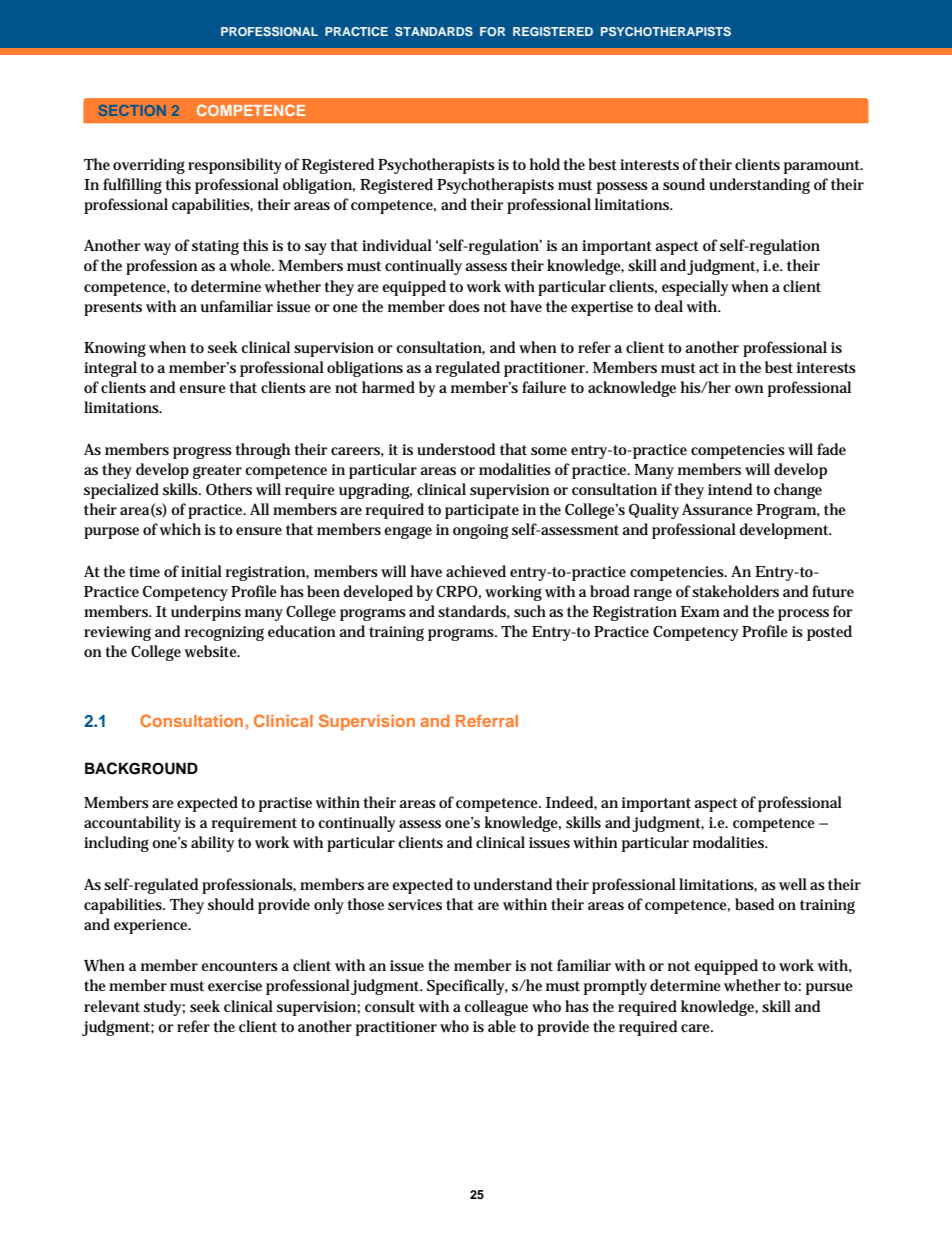  What do you see at coordinates (476, 571) in the screenshot?
I see `achieved` at bounding box center [476, 571].
